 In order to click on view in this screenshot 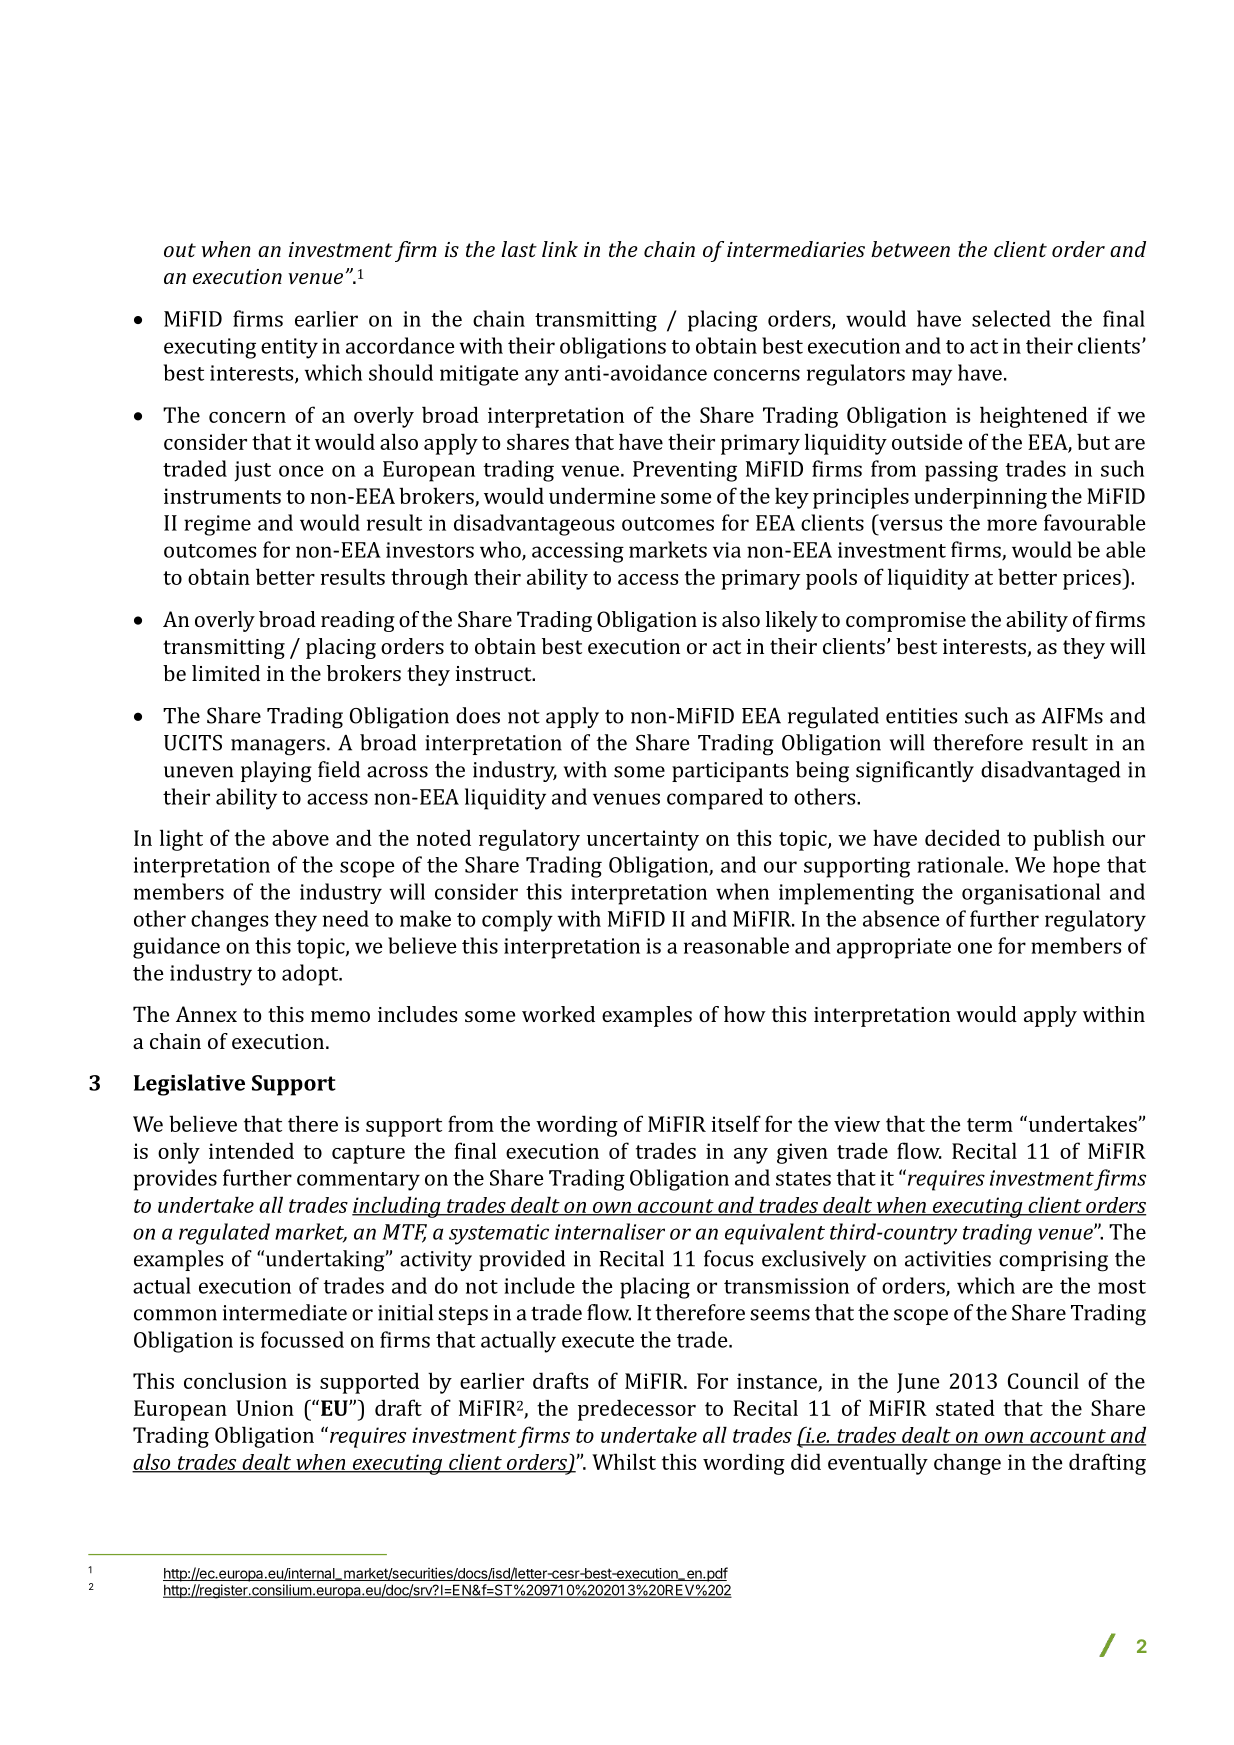, I will do `click(857, 1124)`.
